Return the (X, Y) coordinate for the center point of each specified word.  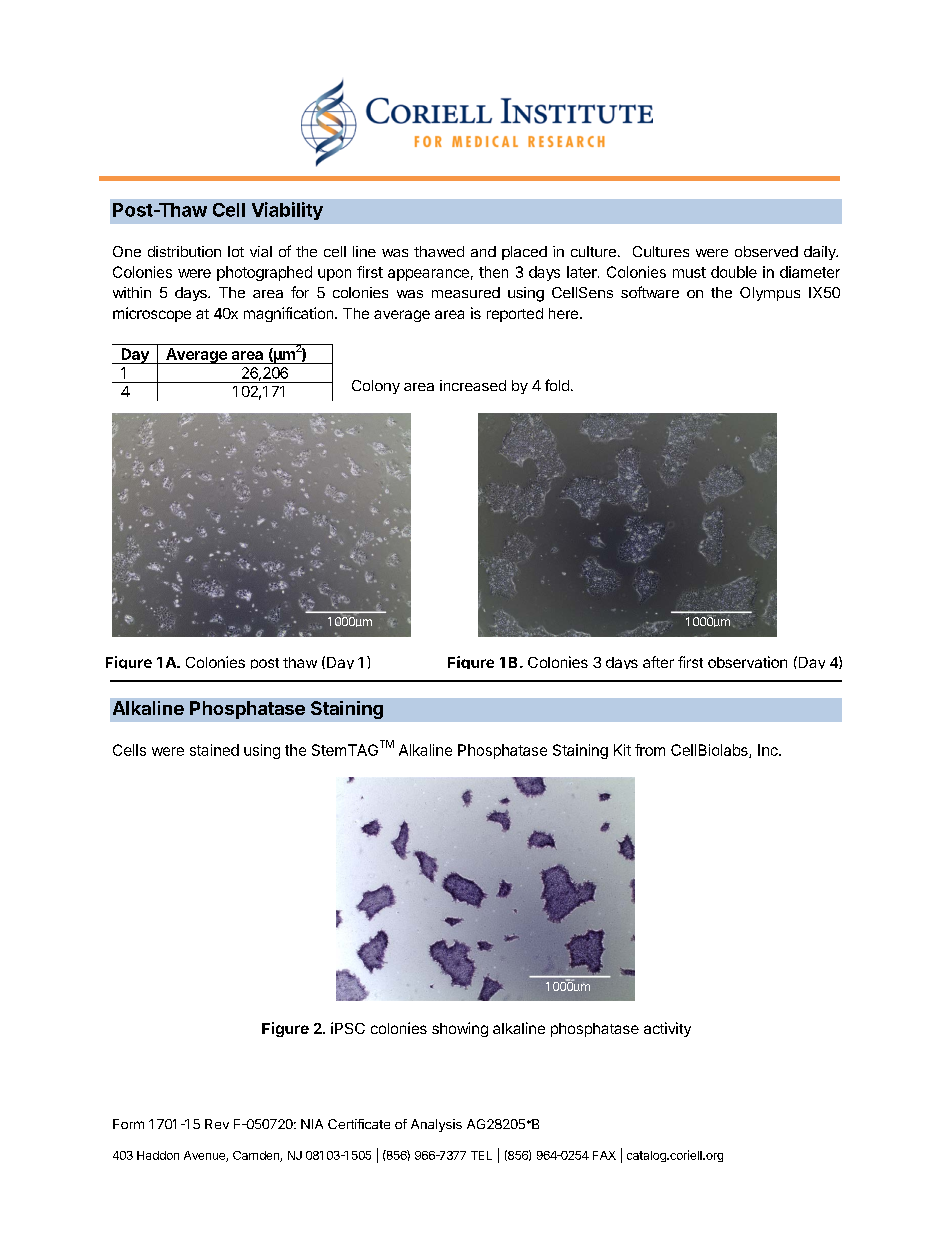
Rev (217, 1124)
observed (766, 251)
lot (236, 251)
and (483, 251)
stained (214, 750)
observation (747, 662)
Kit (622, 750)
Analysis (436, 1125)
